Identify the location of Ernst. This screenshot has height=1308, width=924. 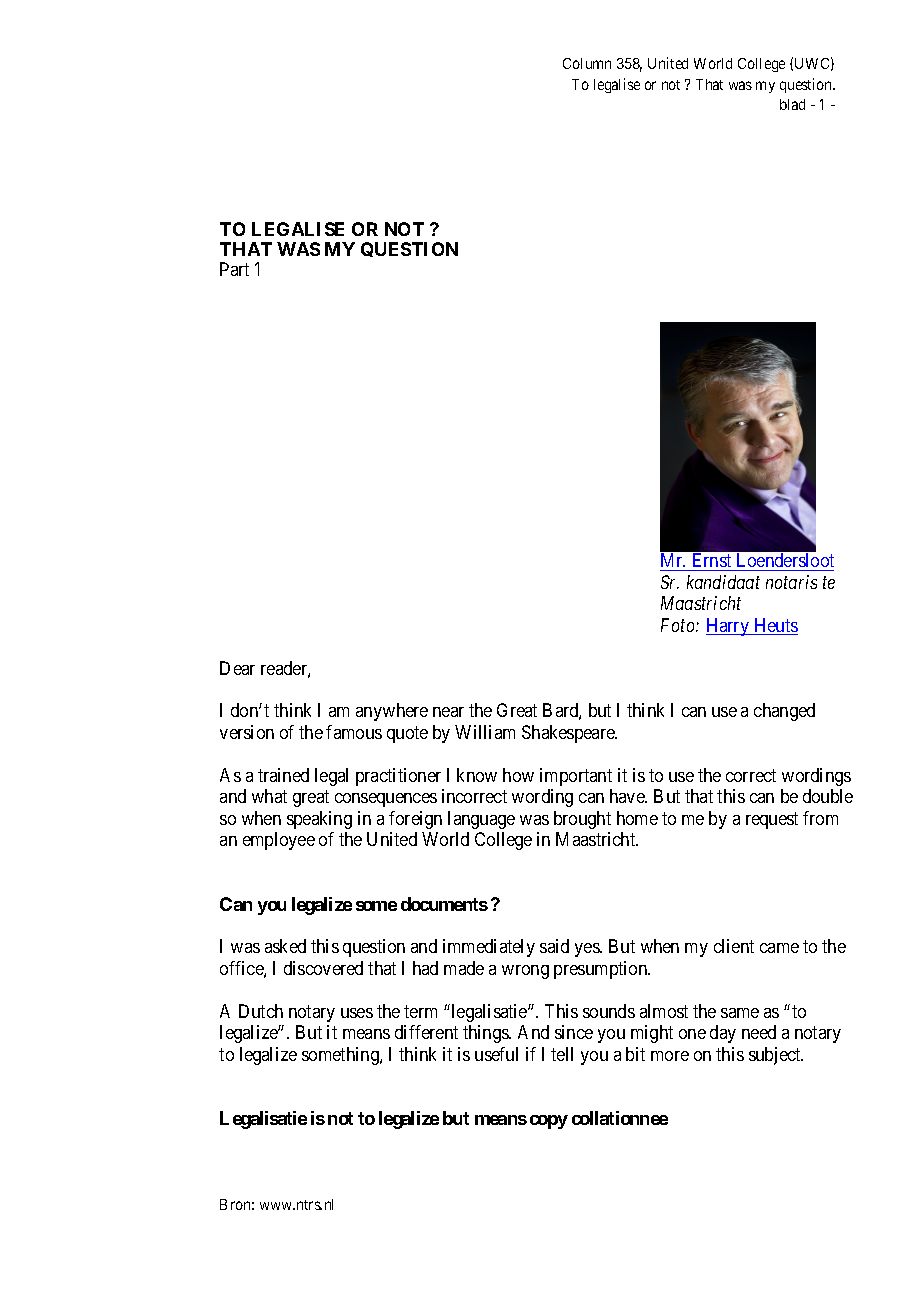
(712, 562).
